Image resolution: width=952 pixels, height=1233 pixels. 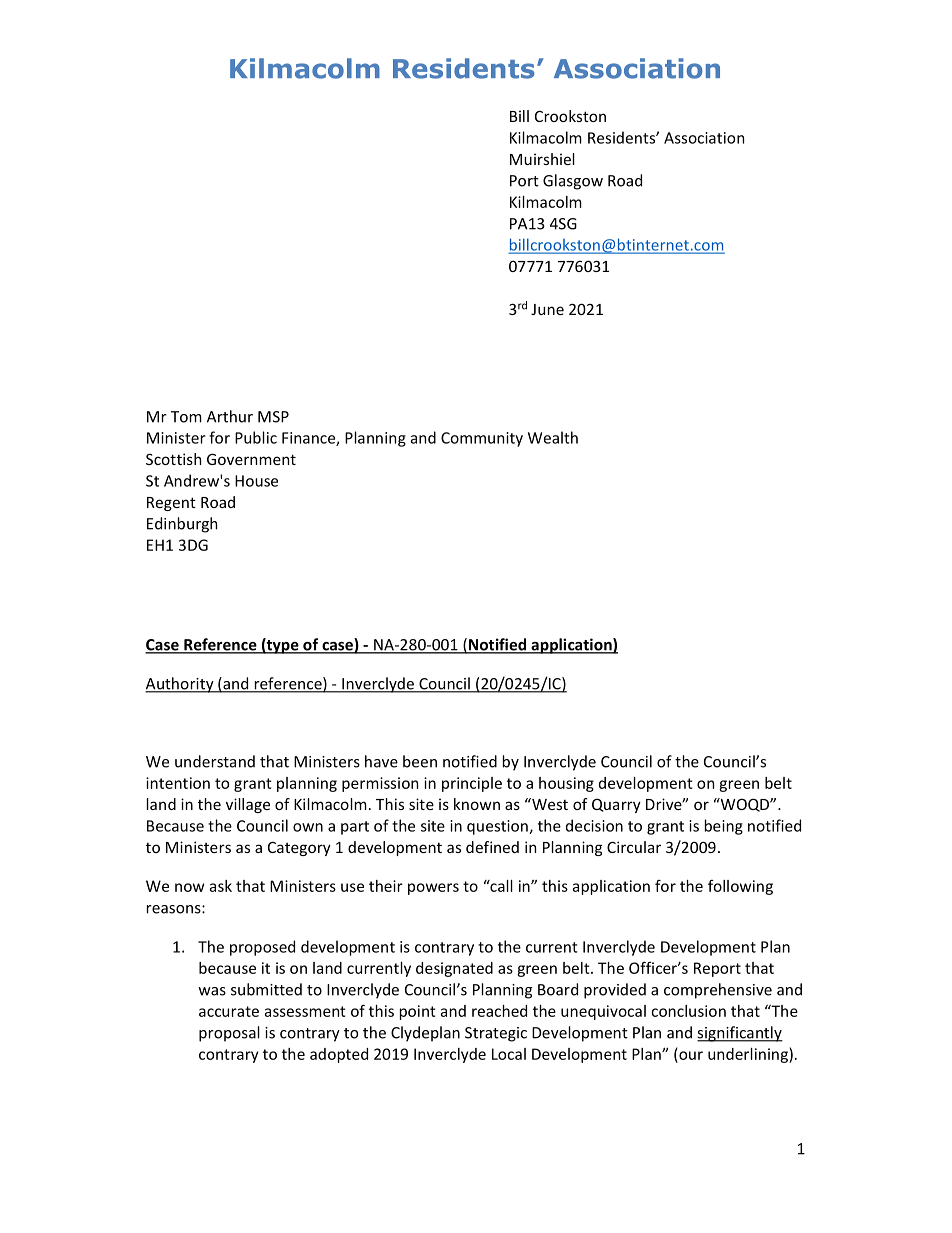 I want to click on understand, so click(x=215, y=761).
